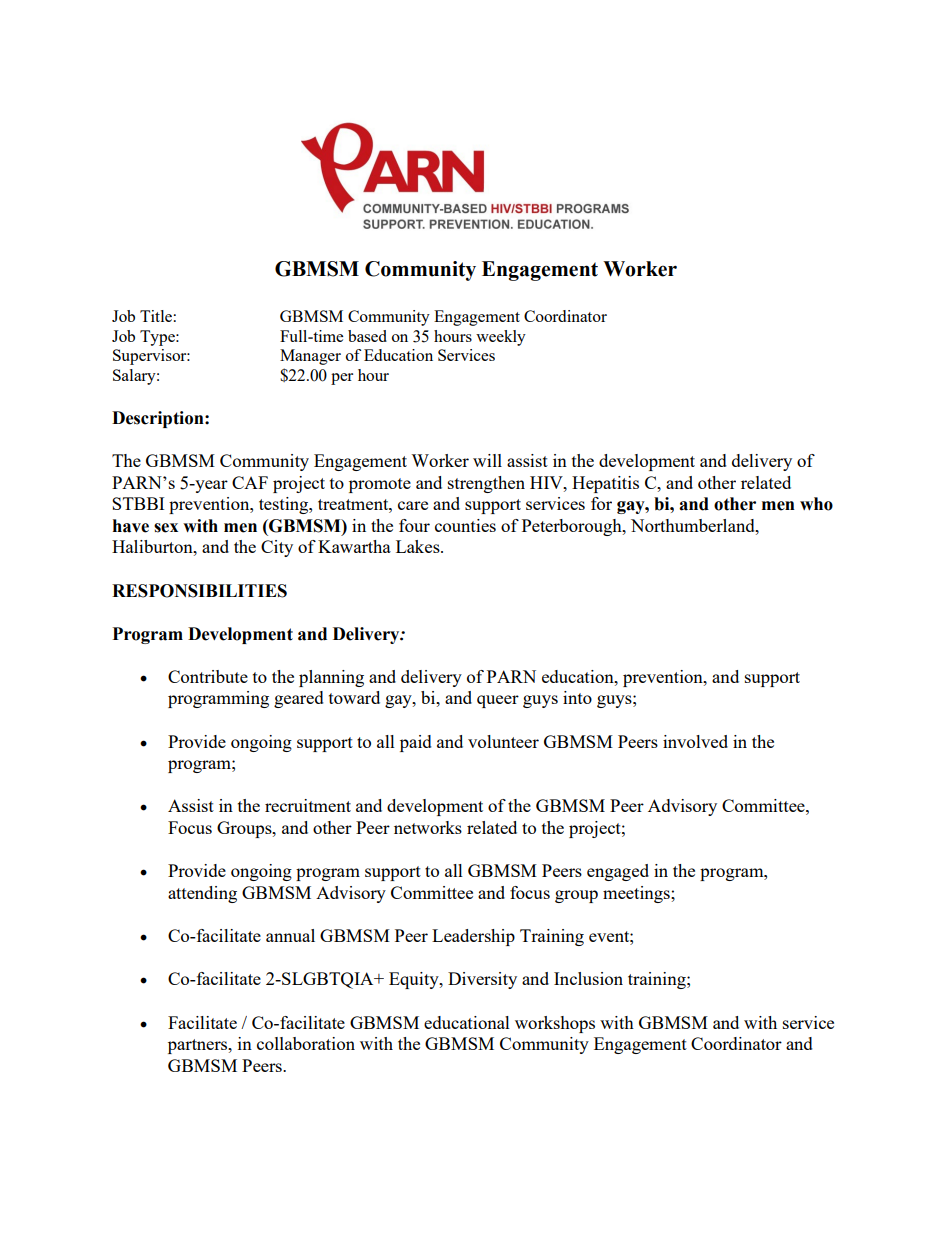 This page has height=1233, width=952. I want to click on Title, so click(156, 316).
